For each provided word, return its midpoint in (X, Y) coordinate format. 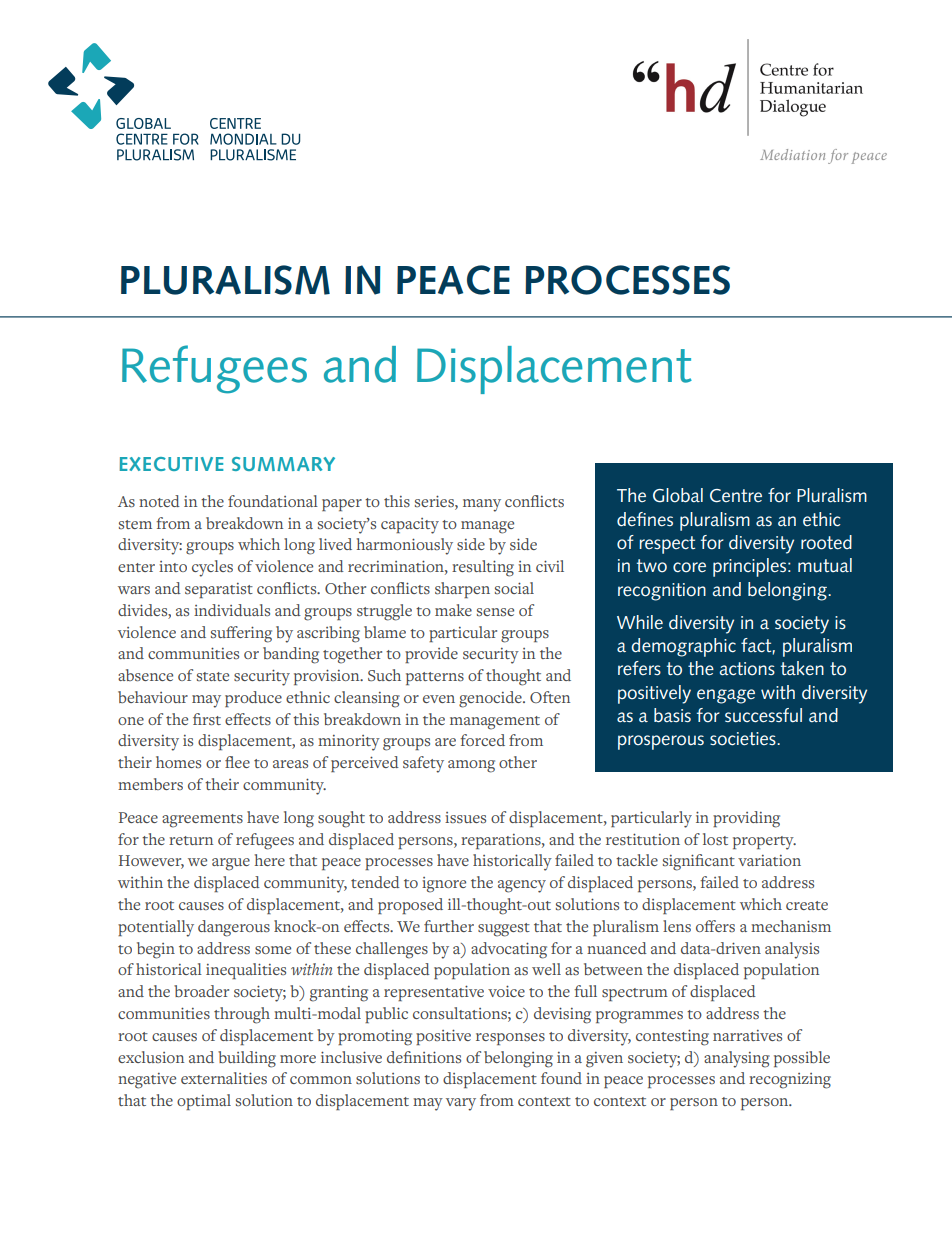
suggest (504, 930)
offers (715, 926)
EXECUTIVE (171, 464)
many (482, 505)
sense (495, 612)
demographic (683, 647)
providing (746, 819)
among (471, 766)
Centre (736, 496)
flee (237, 762)
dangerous (234, 928)
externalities (224, 1078)
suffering (241, 634)
